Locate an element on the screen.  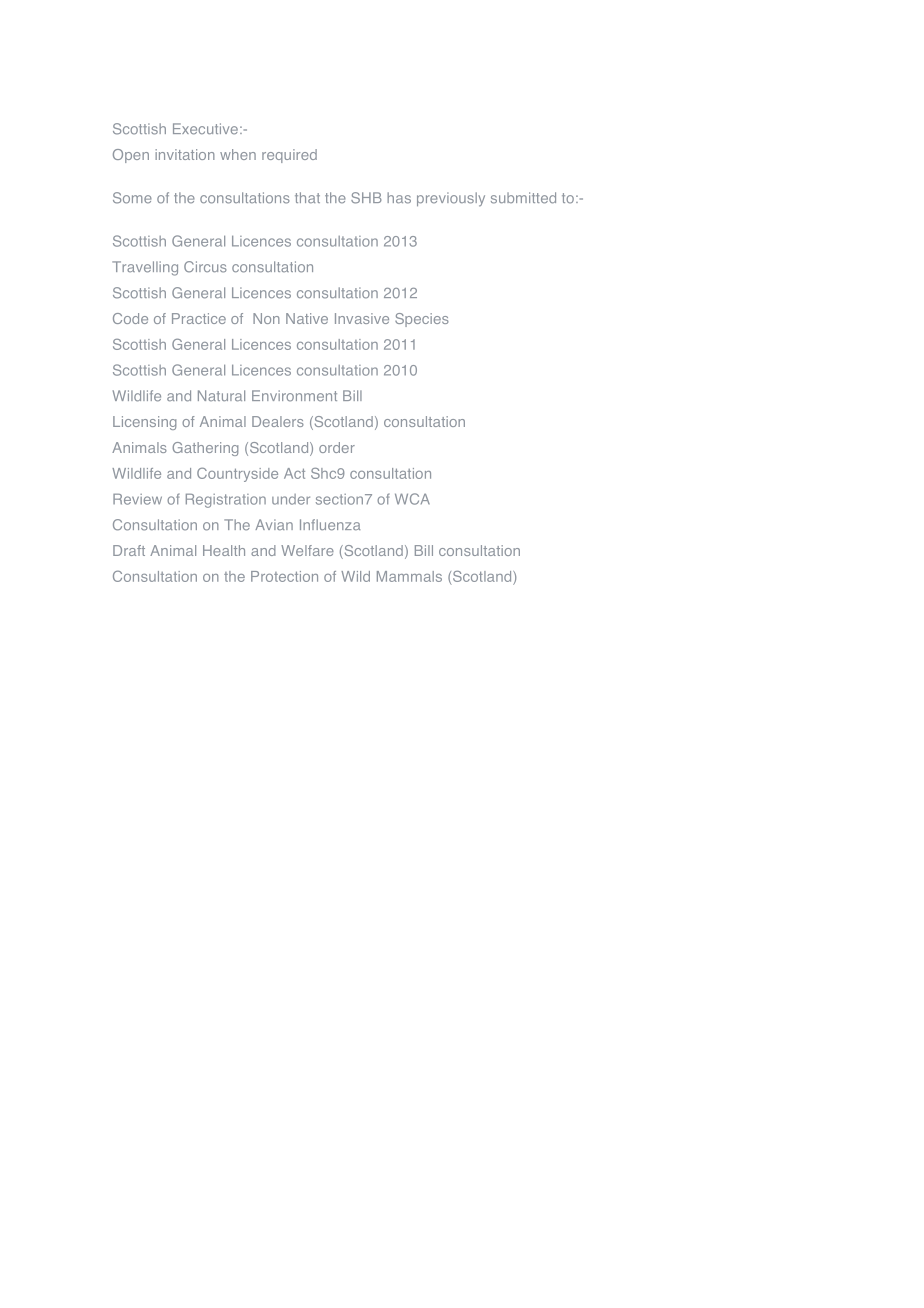
Native is located at coordinates (307, 318).
